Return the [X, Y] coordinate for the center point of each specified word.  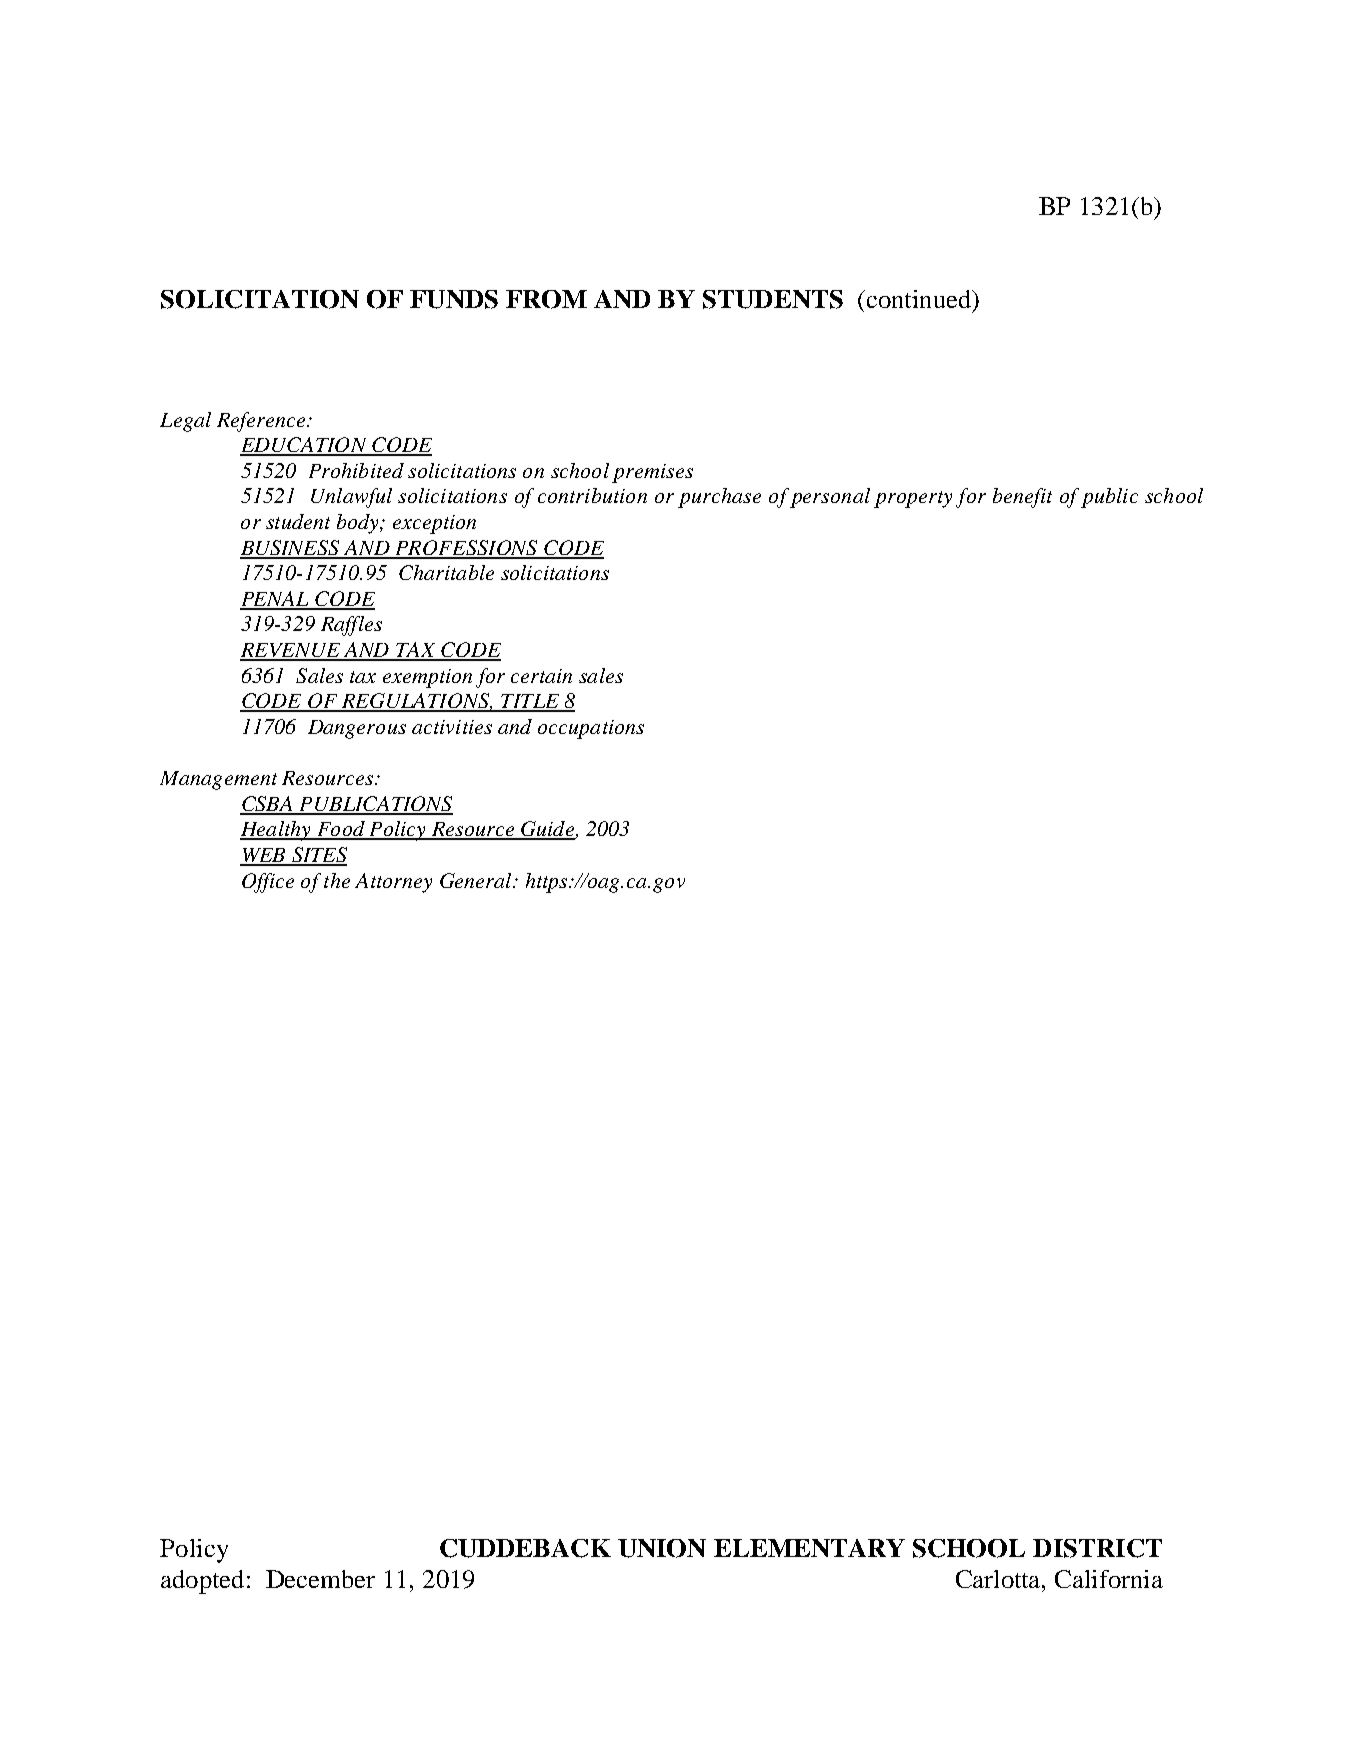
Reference [261, 422]
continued [918, 299]
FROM [546, 299]
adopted [202, 1582]
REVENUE [291, 651]
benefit [1022, 498]
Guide [547, 830]
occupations [591, 729]
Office [268, 883]
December [320, 1579]
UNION [662, 1548]
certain [541, 676]
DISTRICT [1097, 1548]
